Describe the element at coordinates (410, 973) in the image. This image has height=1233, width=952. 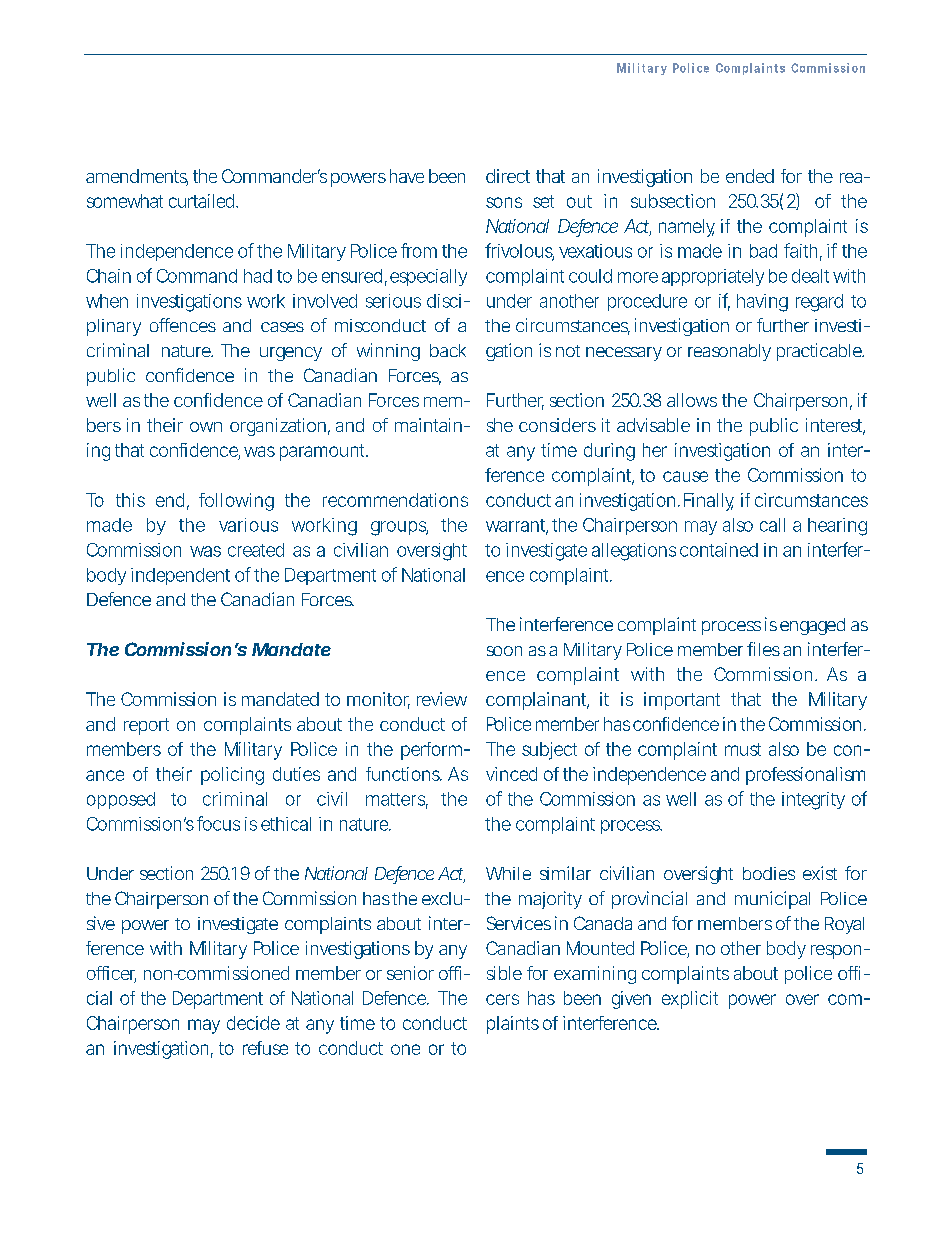
I see `senior` at that location.
